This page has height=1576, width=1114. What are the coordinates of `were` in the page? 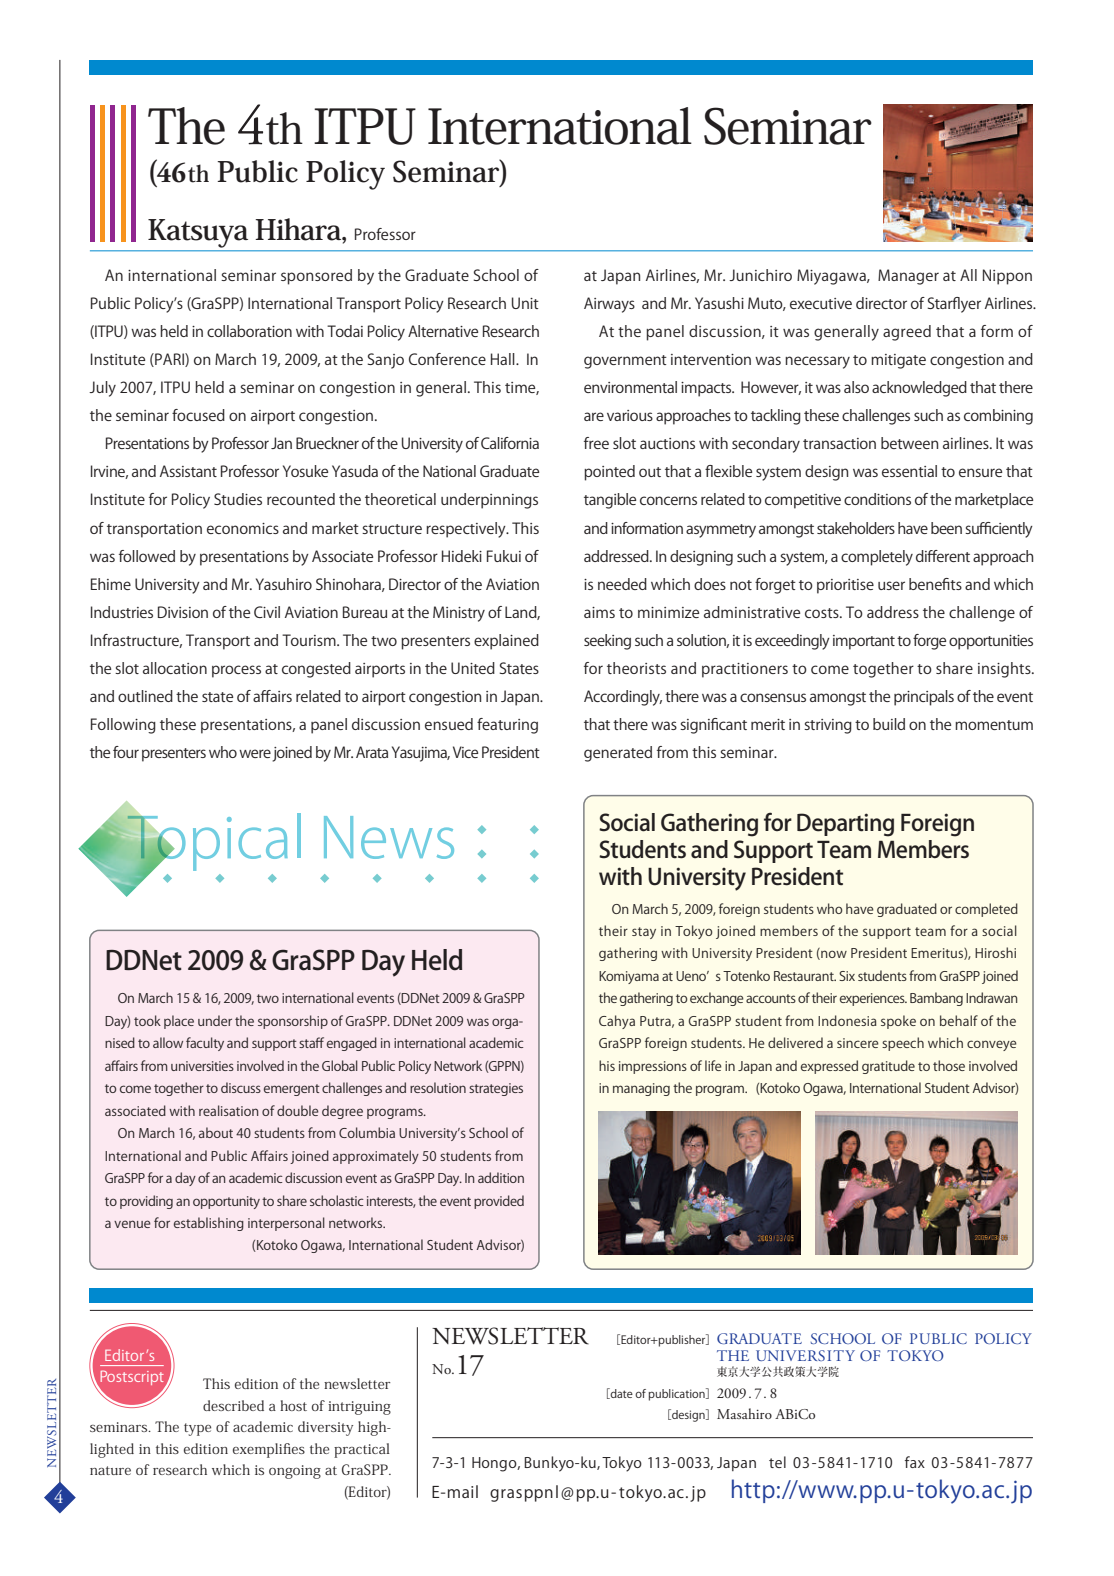 It's located at (255, 753).
